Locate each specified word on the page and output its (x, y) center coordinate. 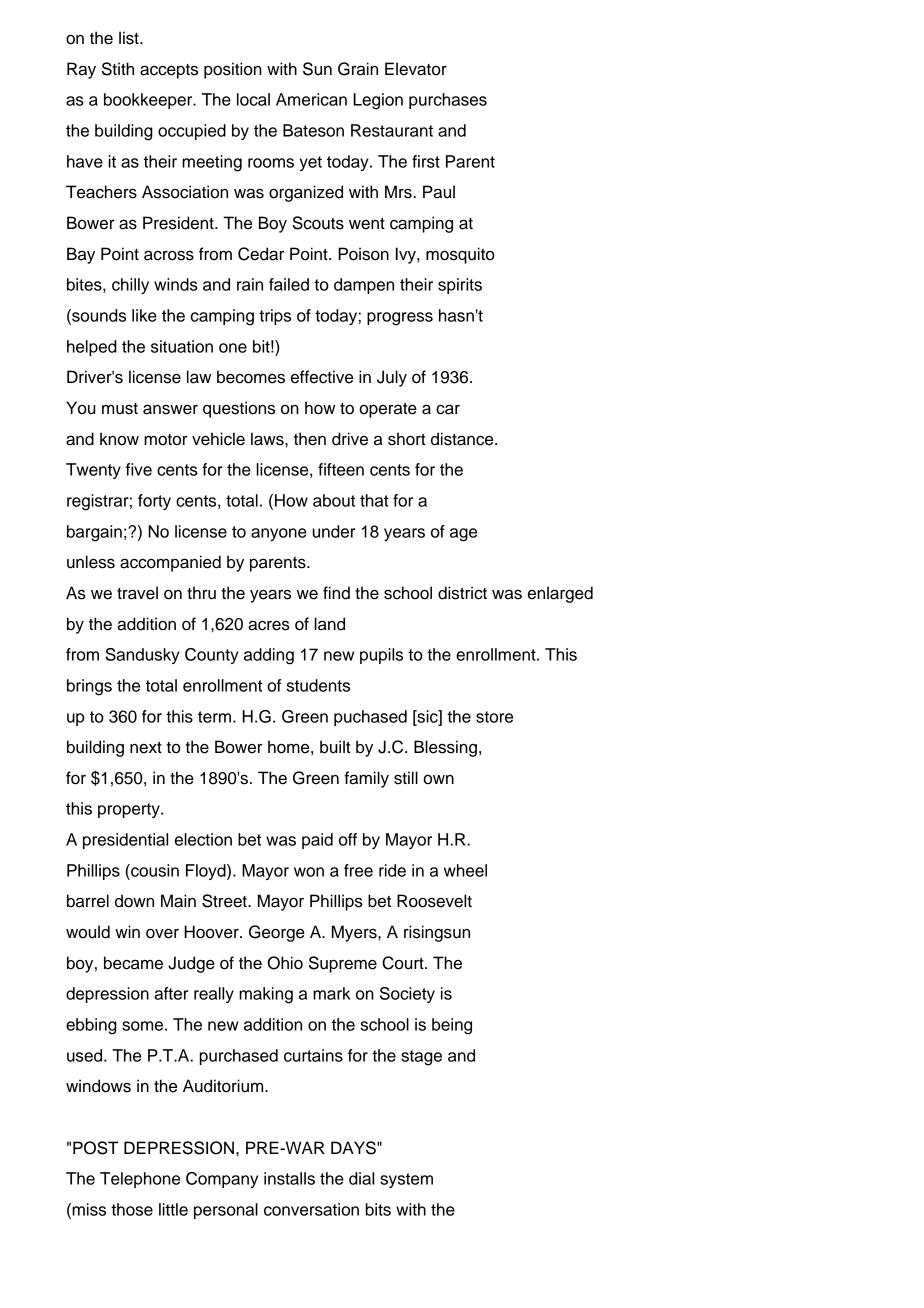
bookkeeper (149, 101)
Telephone (140, 1180)
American (311, 99)
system (406, 1180)
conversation (311, 1209)
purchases (448, 101)
